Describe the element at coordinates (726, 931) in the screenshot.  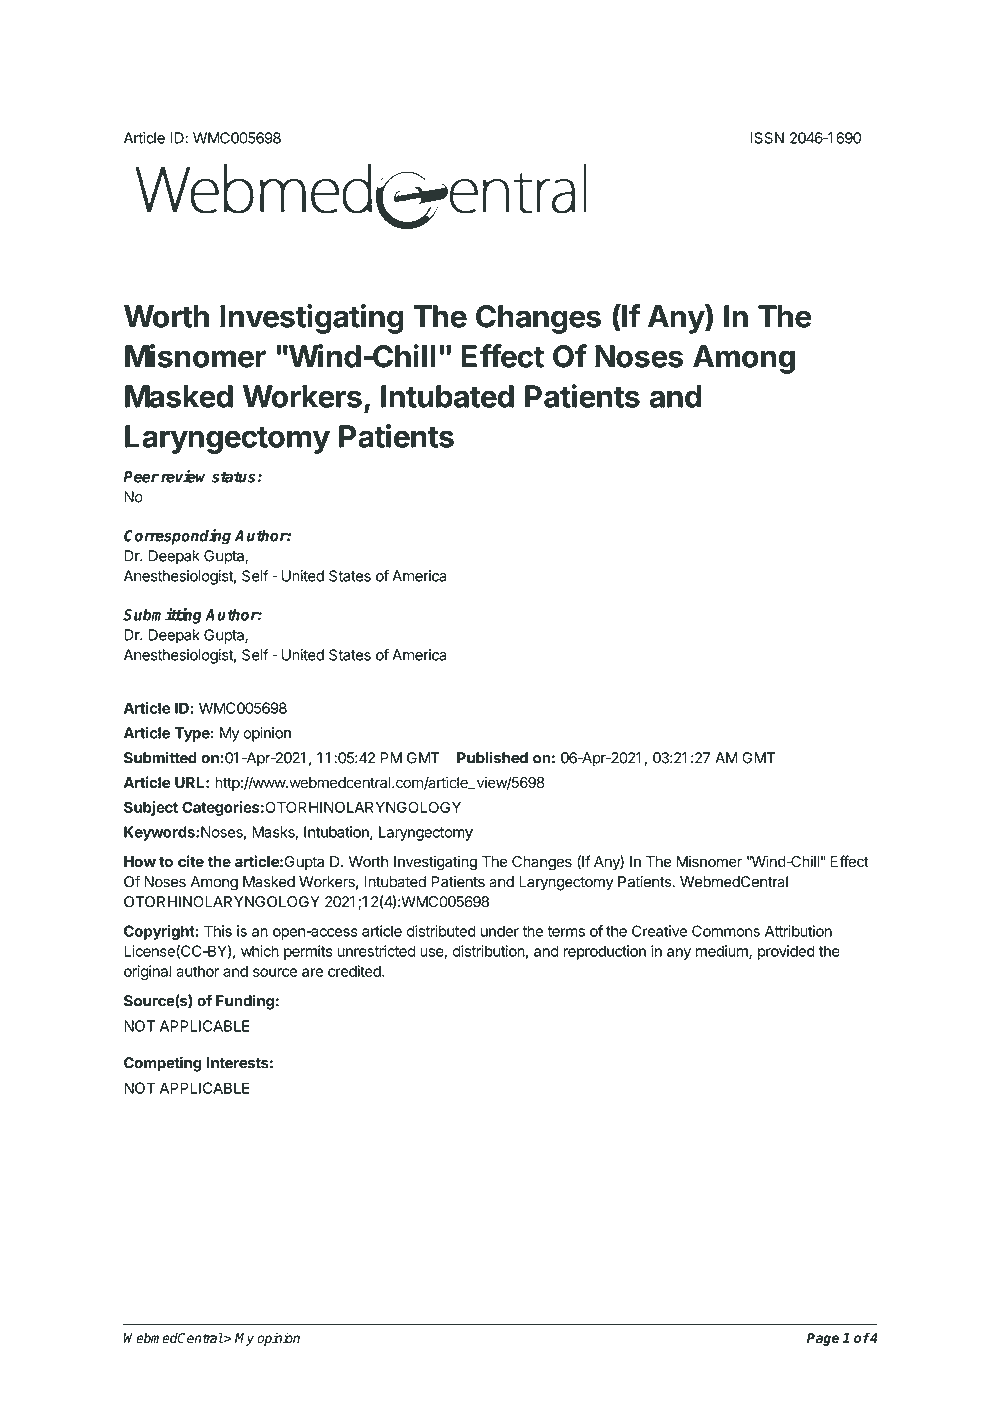
I see `Commons` at that location.
